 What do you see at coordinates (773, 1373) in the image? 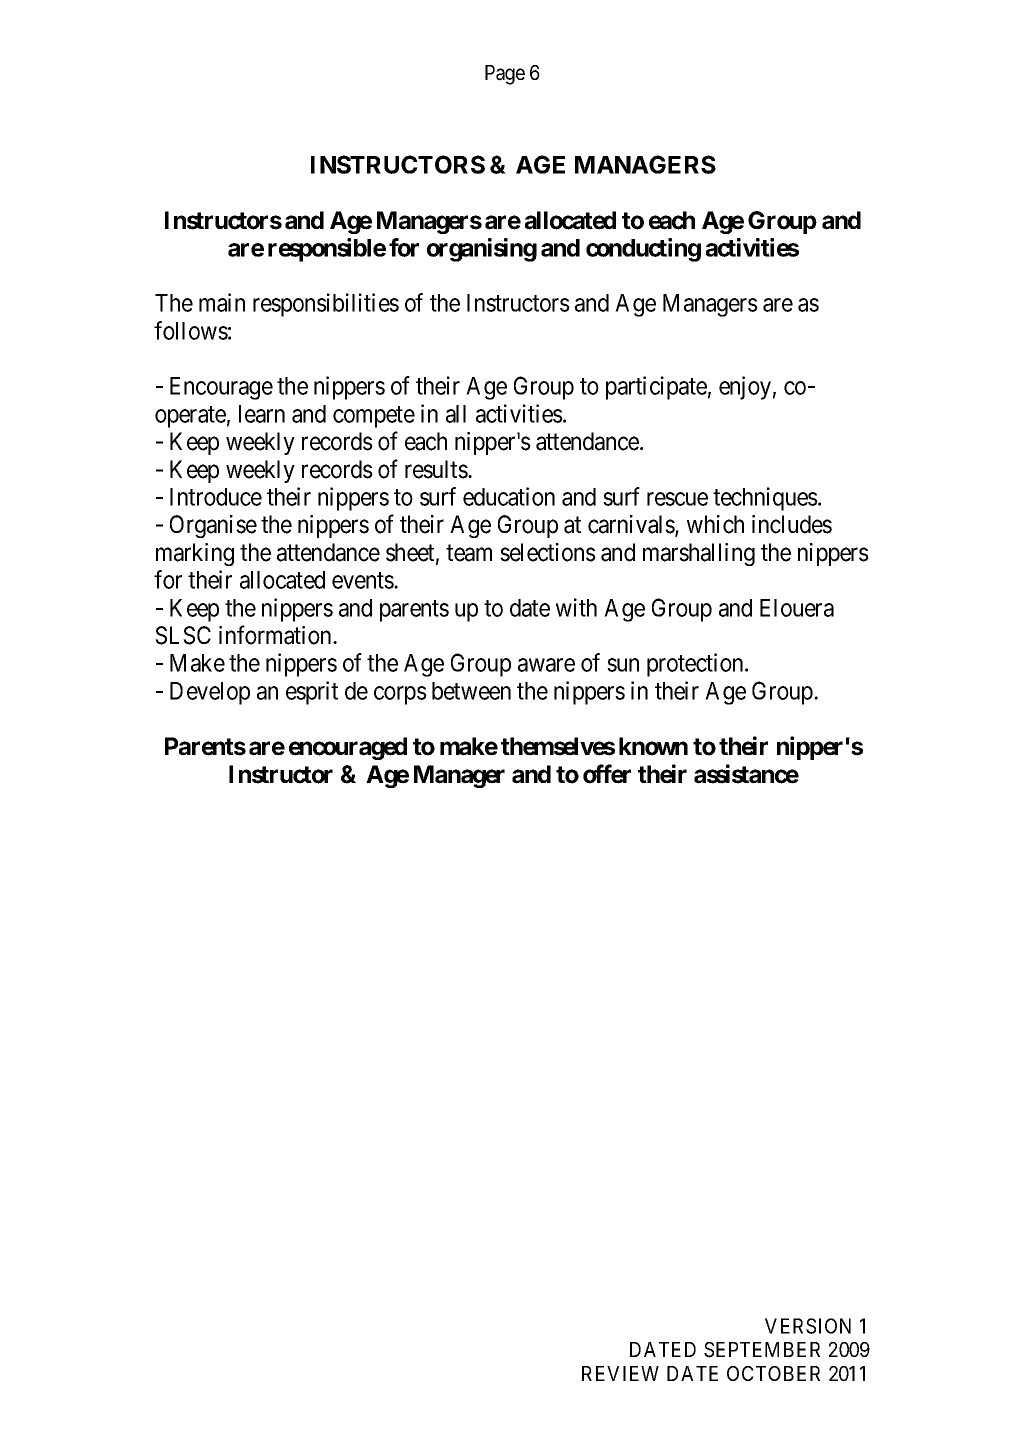
I see `OCTOBER` at bounding box center [773, 1373].
